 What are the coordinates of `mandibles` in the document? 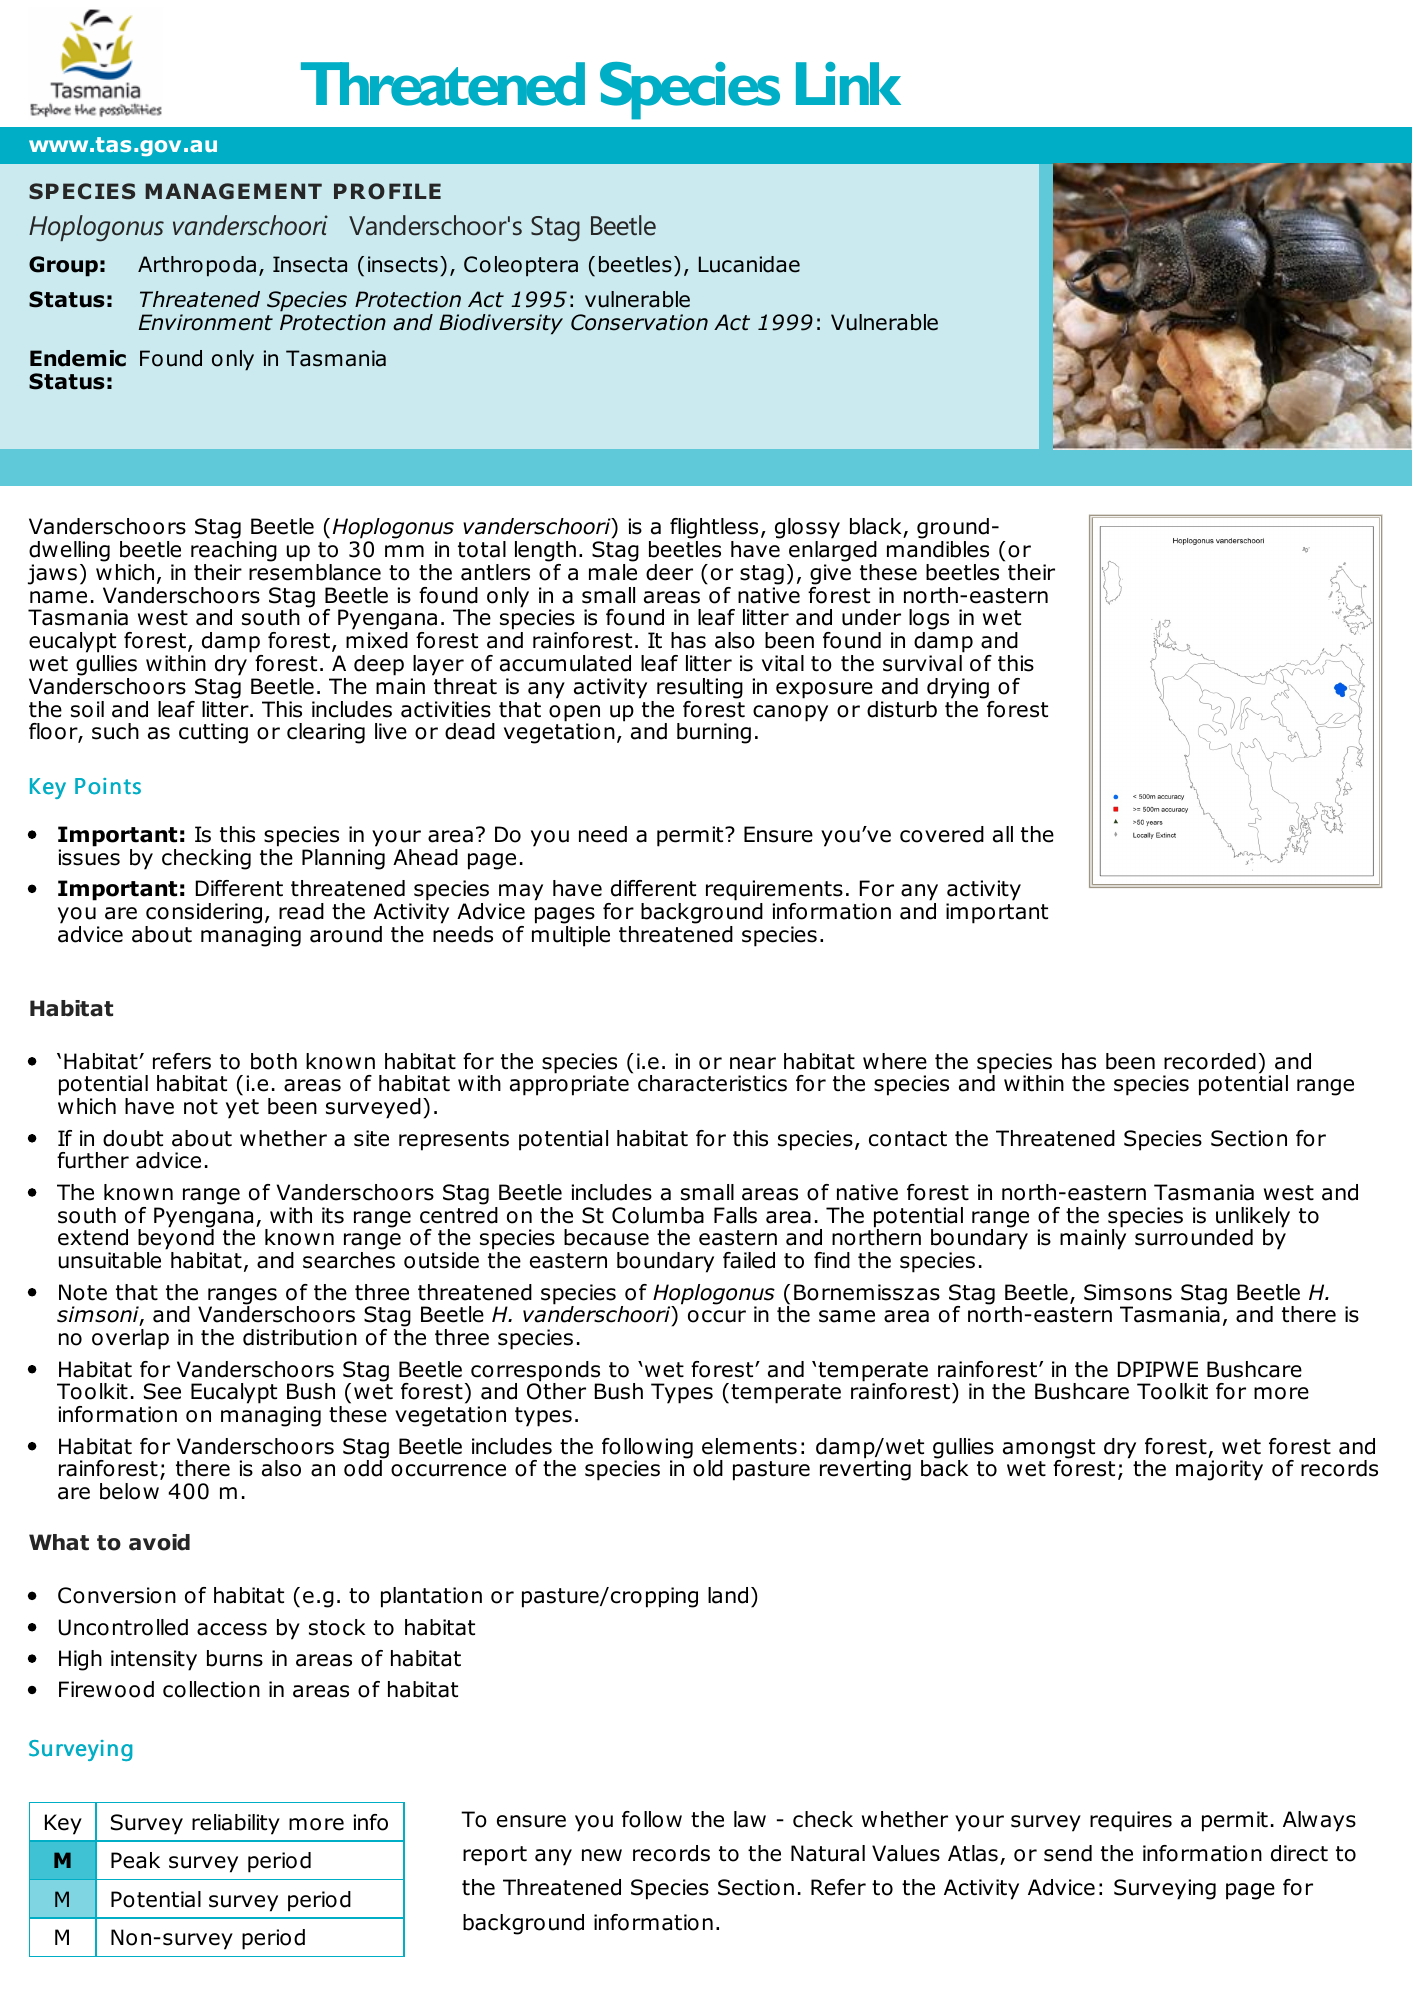 It's located at (938, 549).
